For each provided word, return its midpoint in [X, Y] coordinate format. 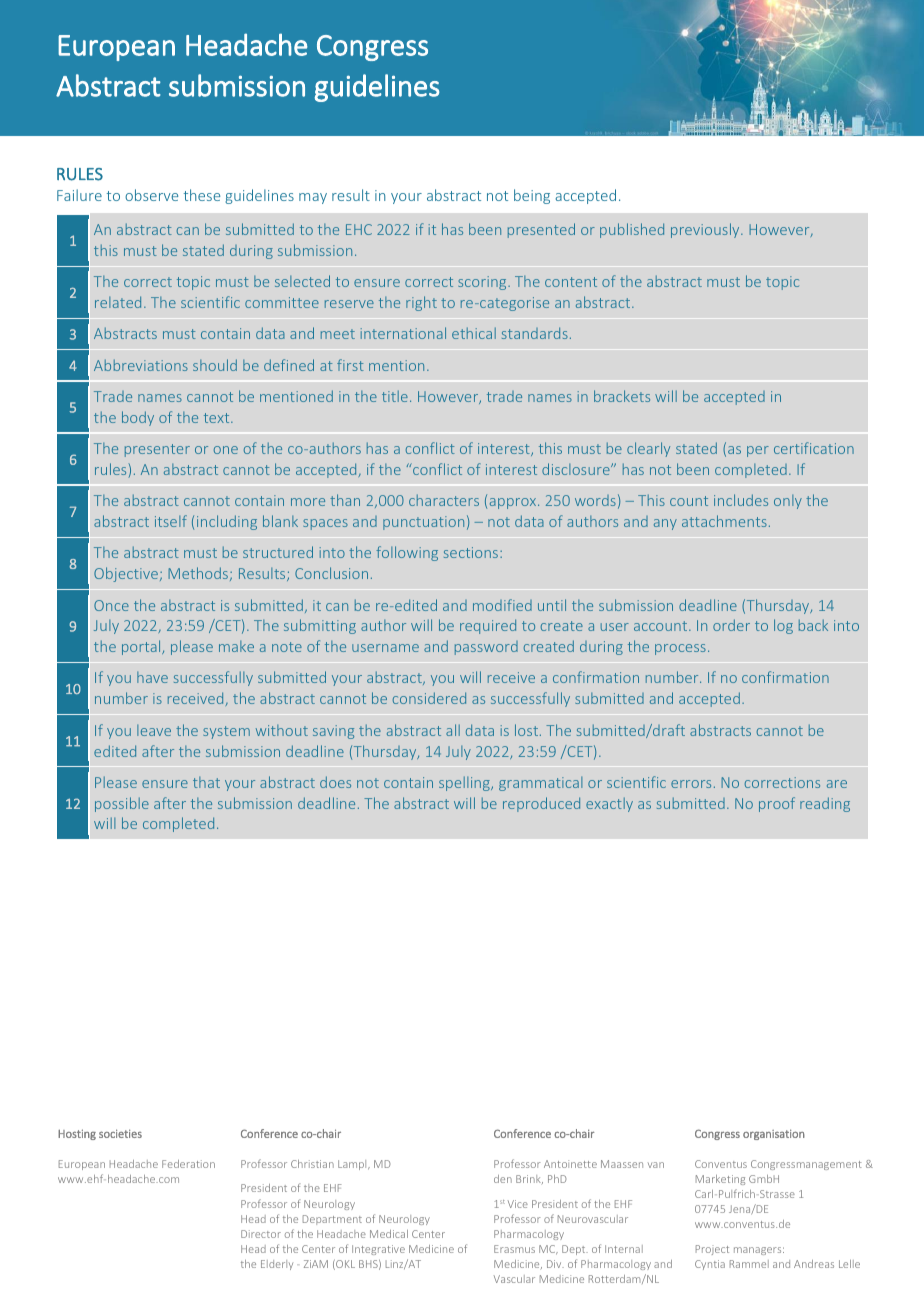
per [758, 451]
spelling [465, 783]
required [488, 626]
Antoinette [570, 1164]
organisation [774, 1134]
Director [261, 1234]
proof [777, 804]
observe [151, 195]
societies [120, 1133]
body [138, 418]
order [731, 625]
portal [142, 647]
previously [706, 230]
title [395, 396]
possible [122, 804]
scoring [483, 283]
